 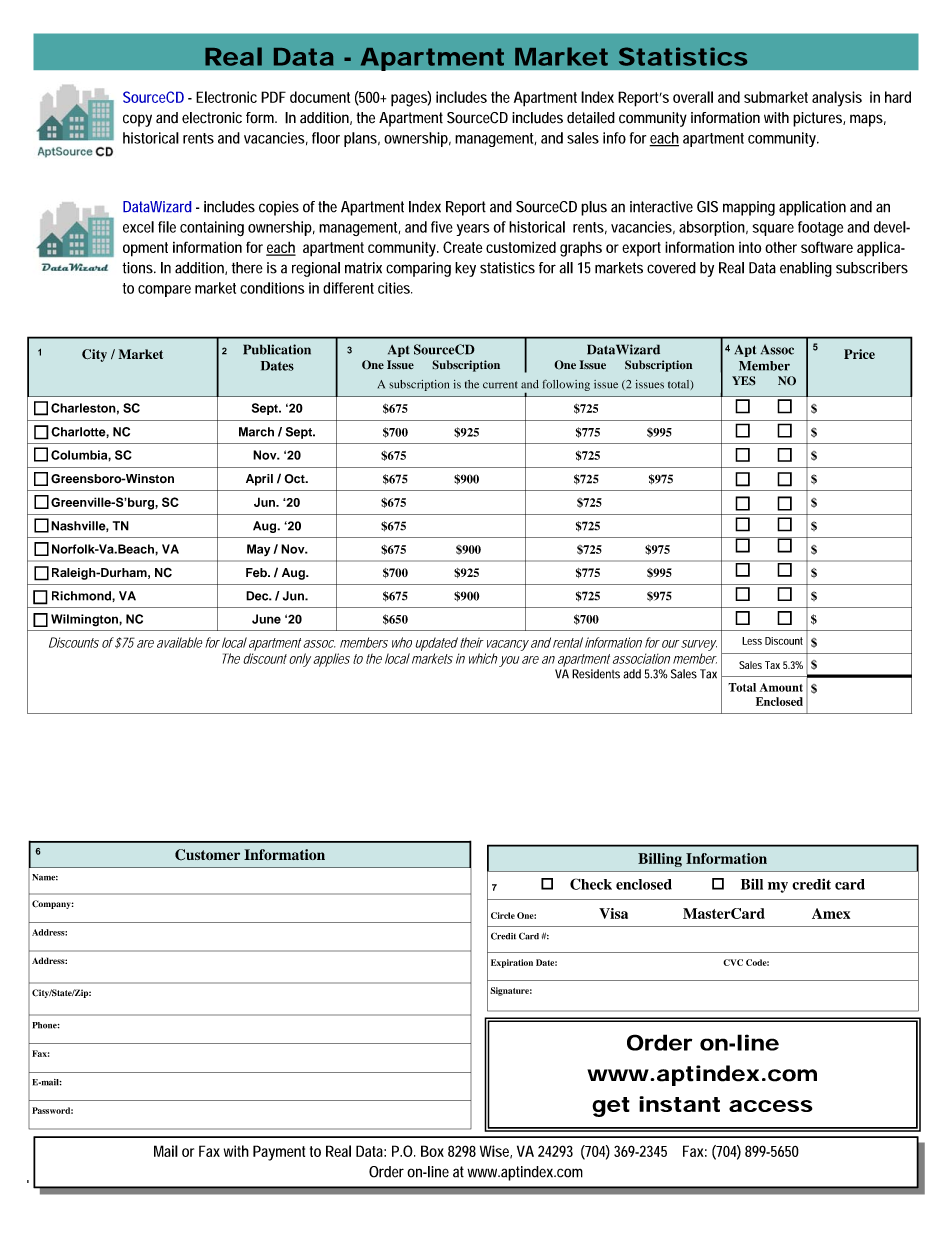 I want to click on Payment, so click(x=279, y=1153).
